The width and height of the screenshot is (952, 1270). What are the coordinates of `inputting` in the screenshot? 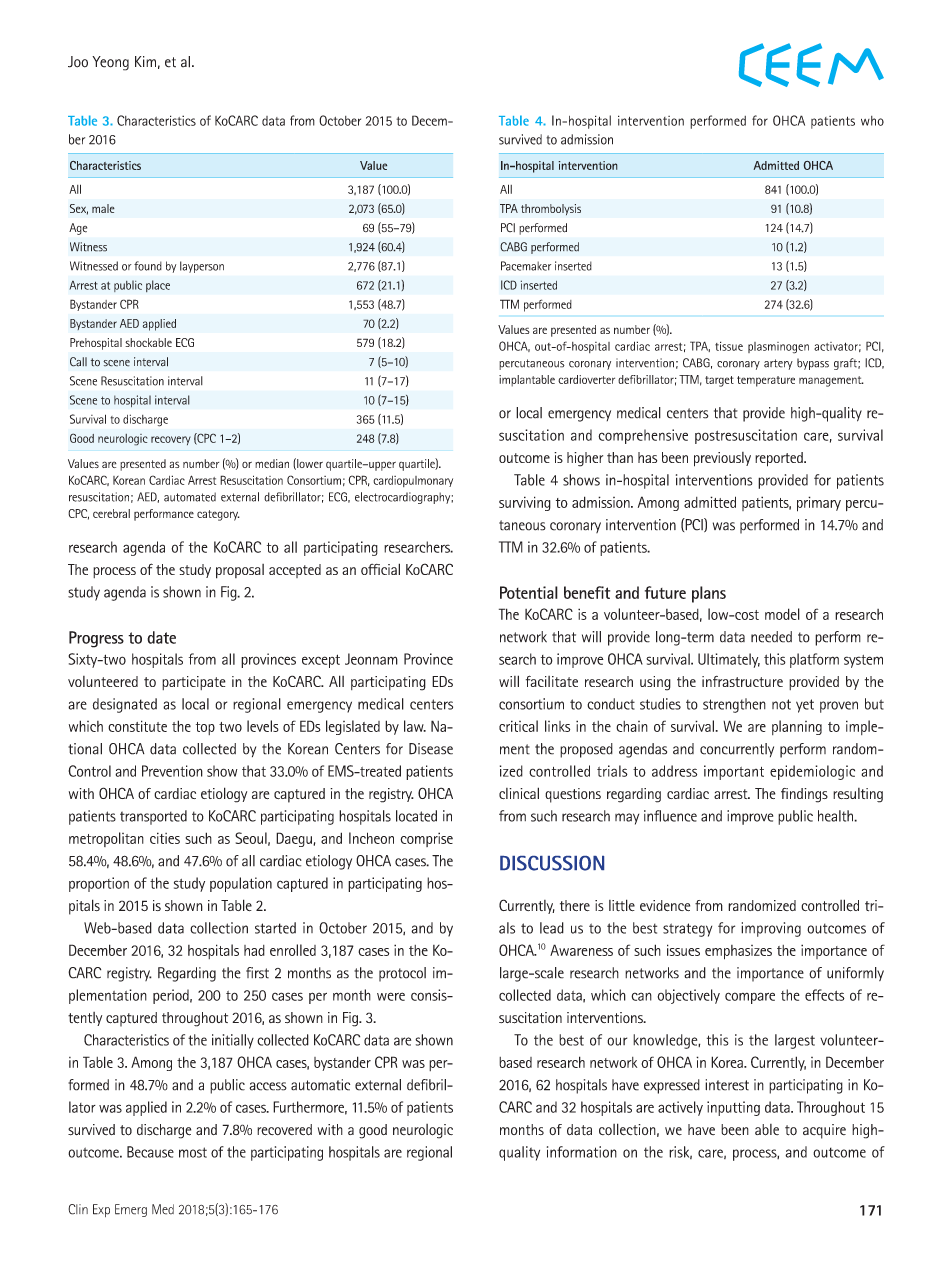 It's located at (733, 1108).
